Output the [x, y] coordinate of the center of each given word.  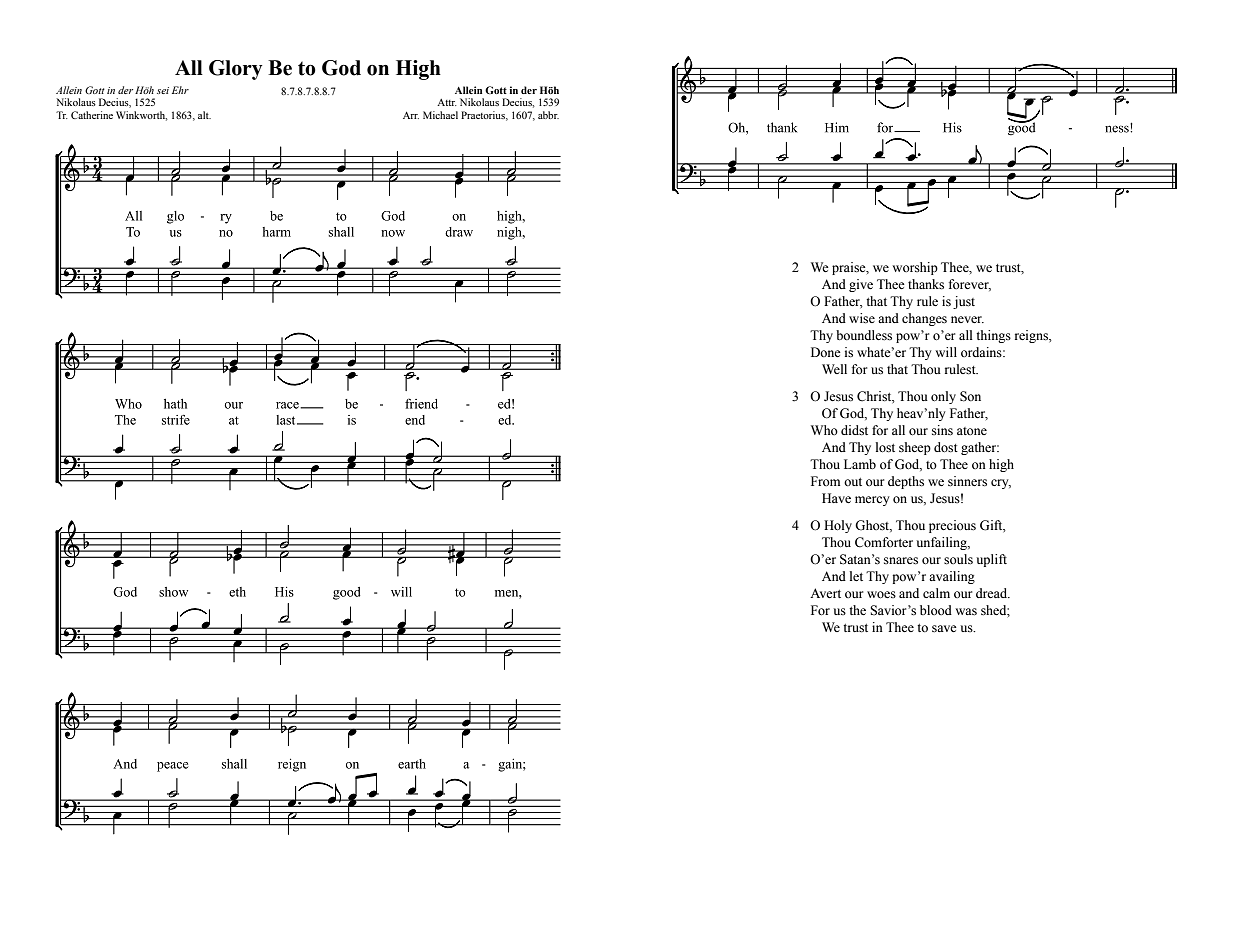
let [856, 576]
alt [204, 115]
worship [915, 268]
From [825, 481]
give [861, 285]
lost [885, 447]
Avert [825, 593]
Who [824, 430]
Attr [447, 102]
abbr [548, 115]
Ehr [180, 90]
